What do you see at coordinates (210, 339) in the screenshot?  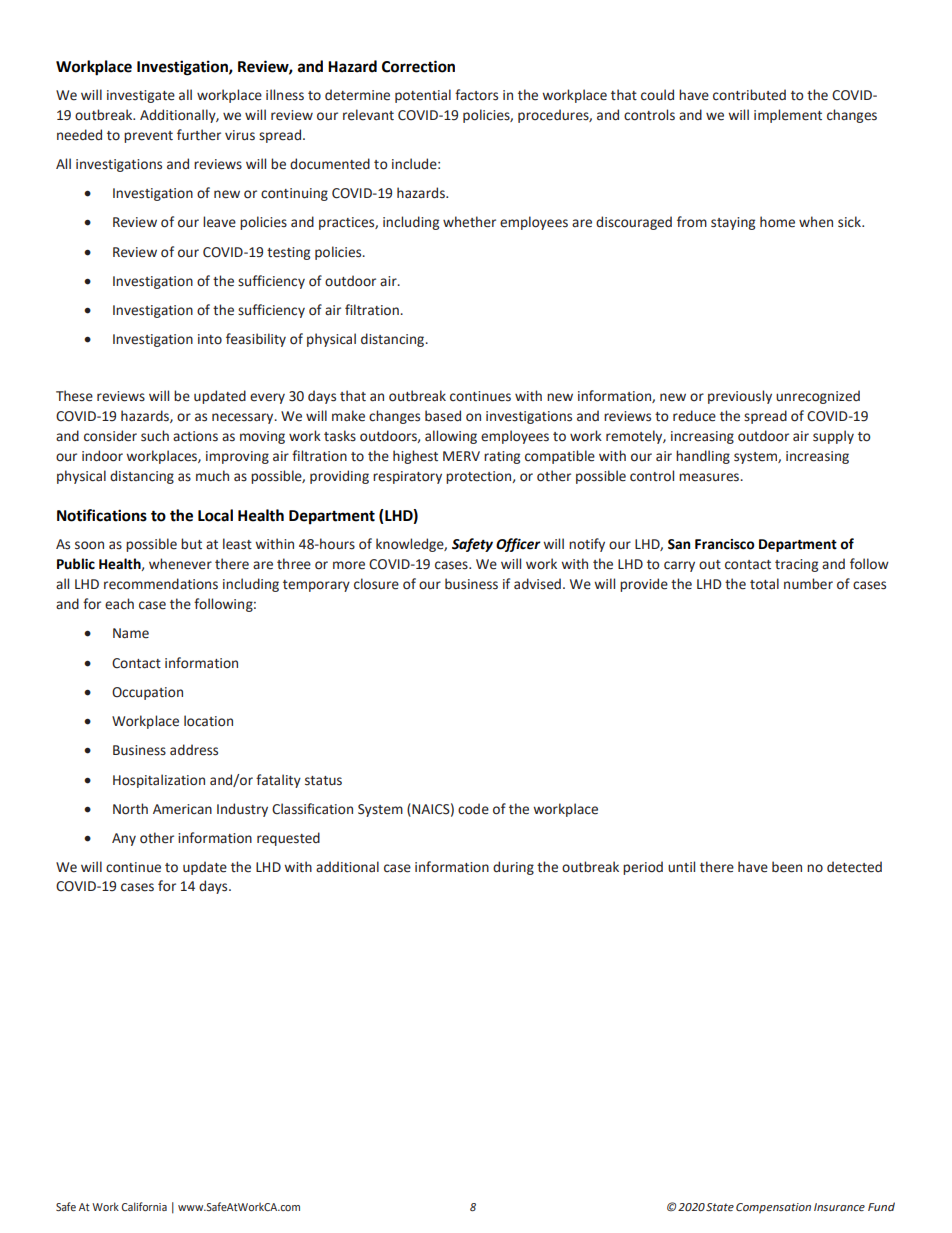 I see `into` at bounding box center [210, 339].
